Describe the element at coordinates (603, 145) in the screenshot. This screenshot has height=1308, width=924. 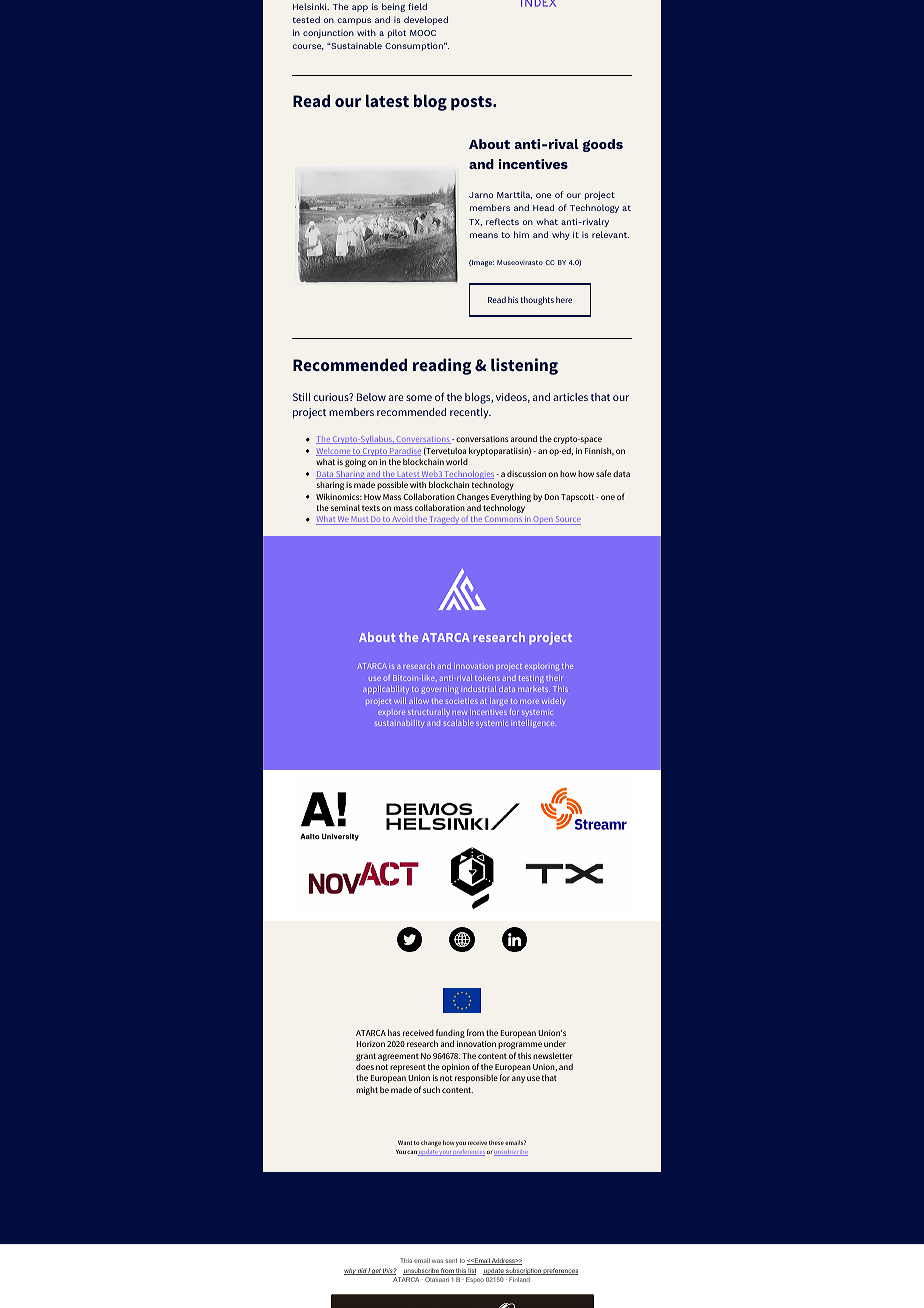
I see `goods` at that location.
